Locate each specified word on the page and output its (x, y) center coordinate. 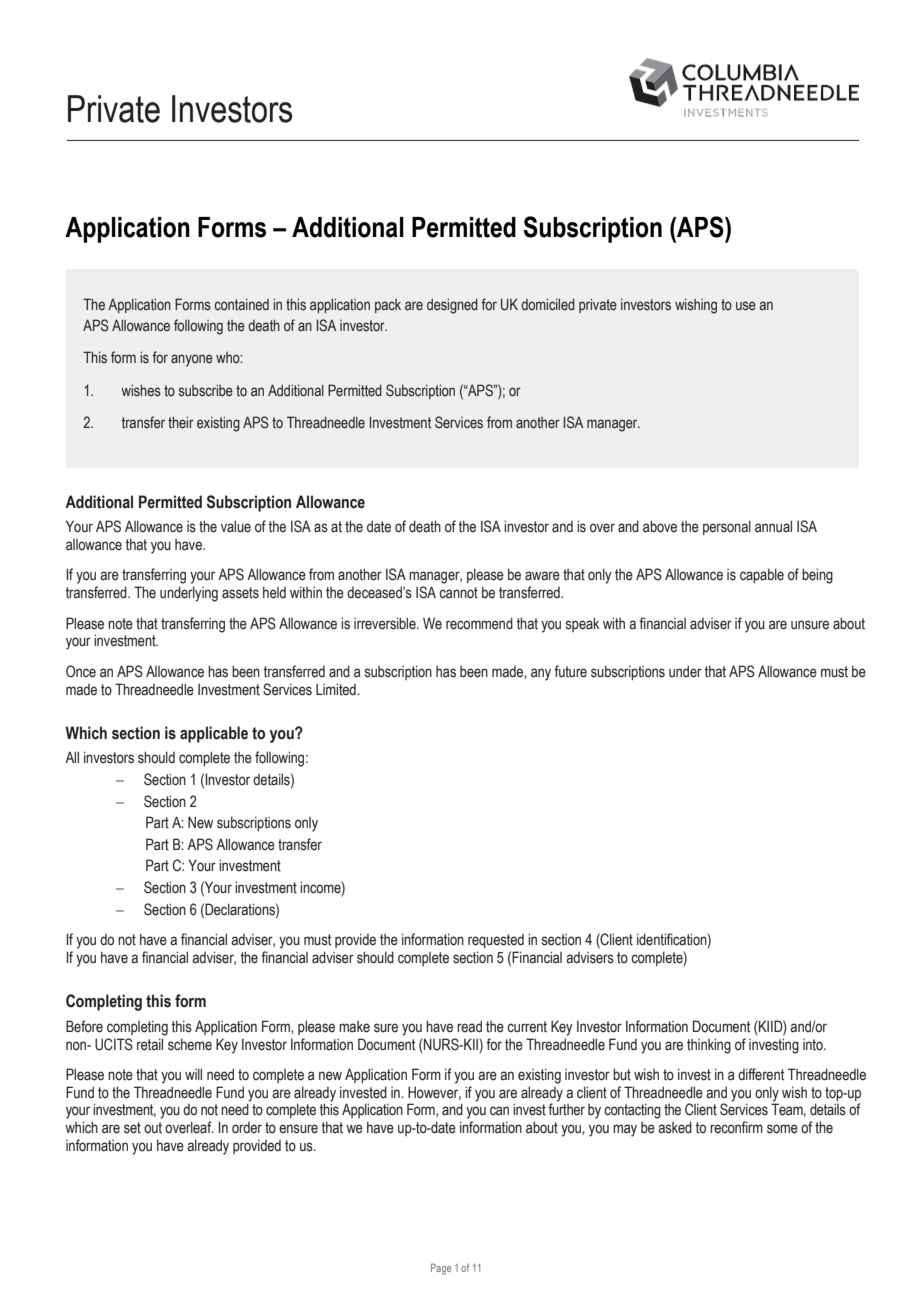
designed (452, 306)
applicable (214, 734)
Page (441, 1269)
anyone (192, 360)
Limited (337, 689)
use (746, 306)
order (247, 1128)
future (570, 671)
